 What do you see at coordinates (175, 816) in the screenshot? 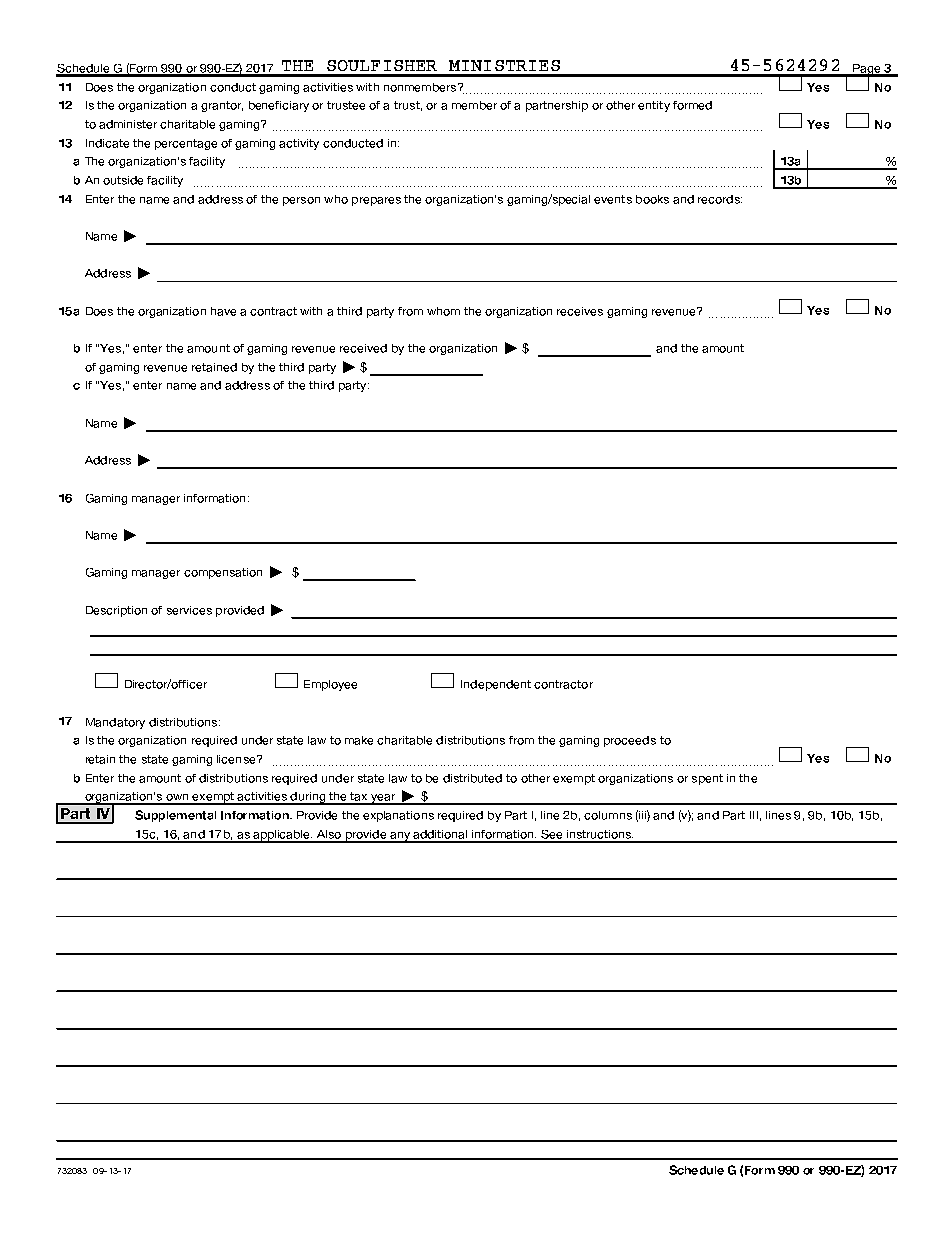
I see `Supplemental` at bounding box center [175, 816].
